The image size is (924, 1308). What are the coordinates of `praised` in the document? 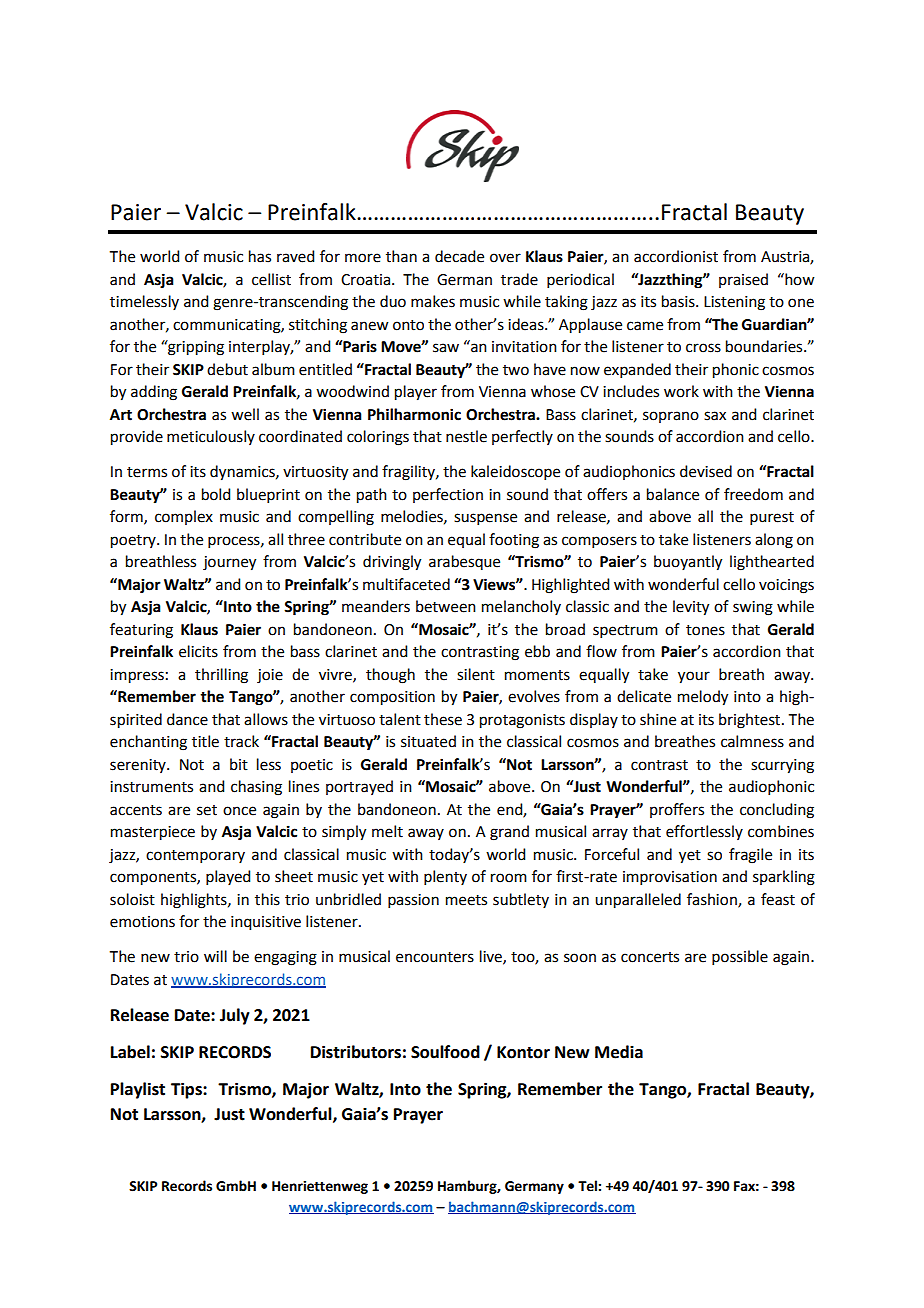 It's located at (743, 280).
